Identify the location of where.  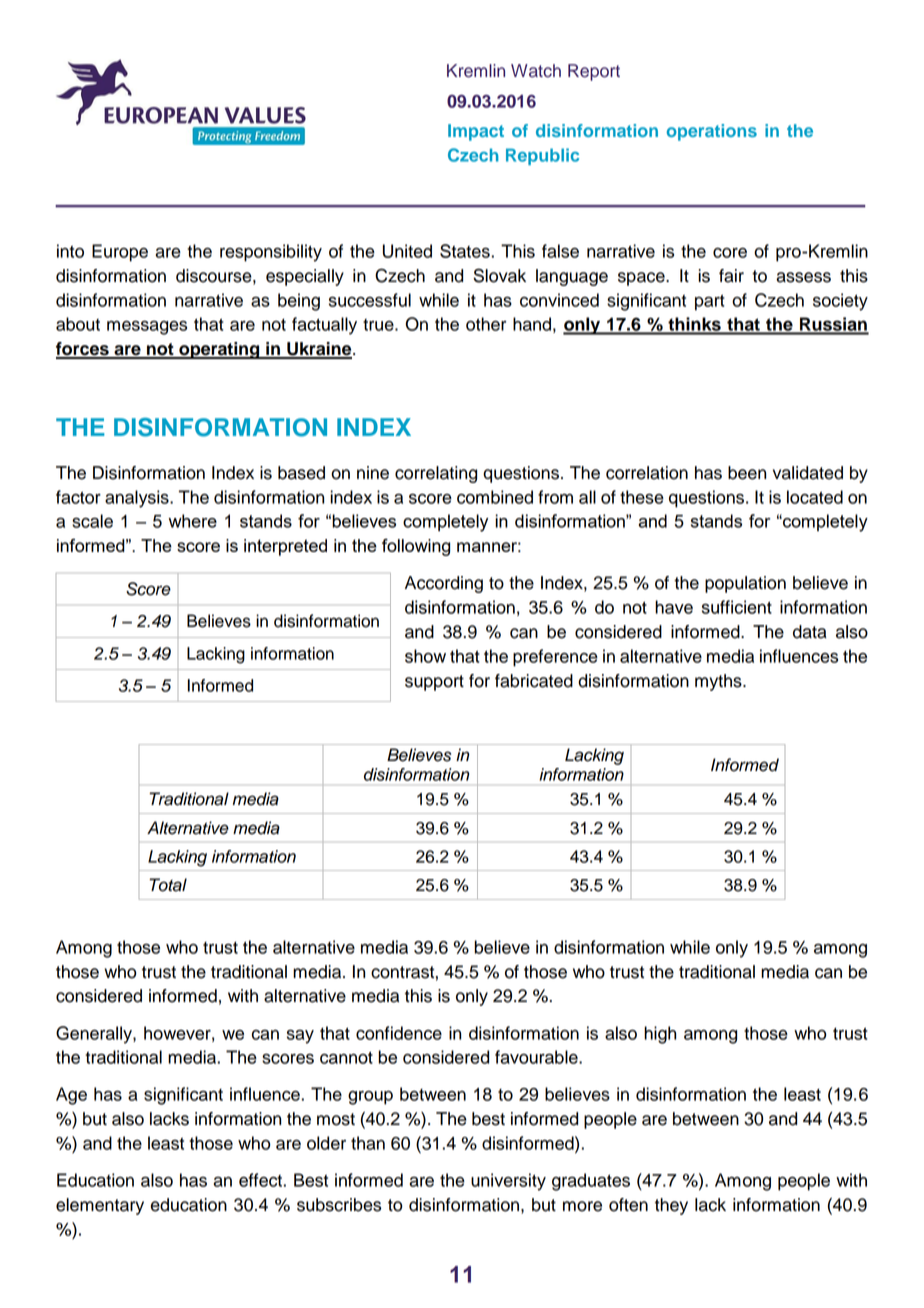
(193, 521).
